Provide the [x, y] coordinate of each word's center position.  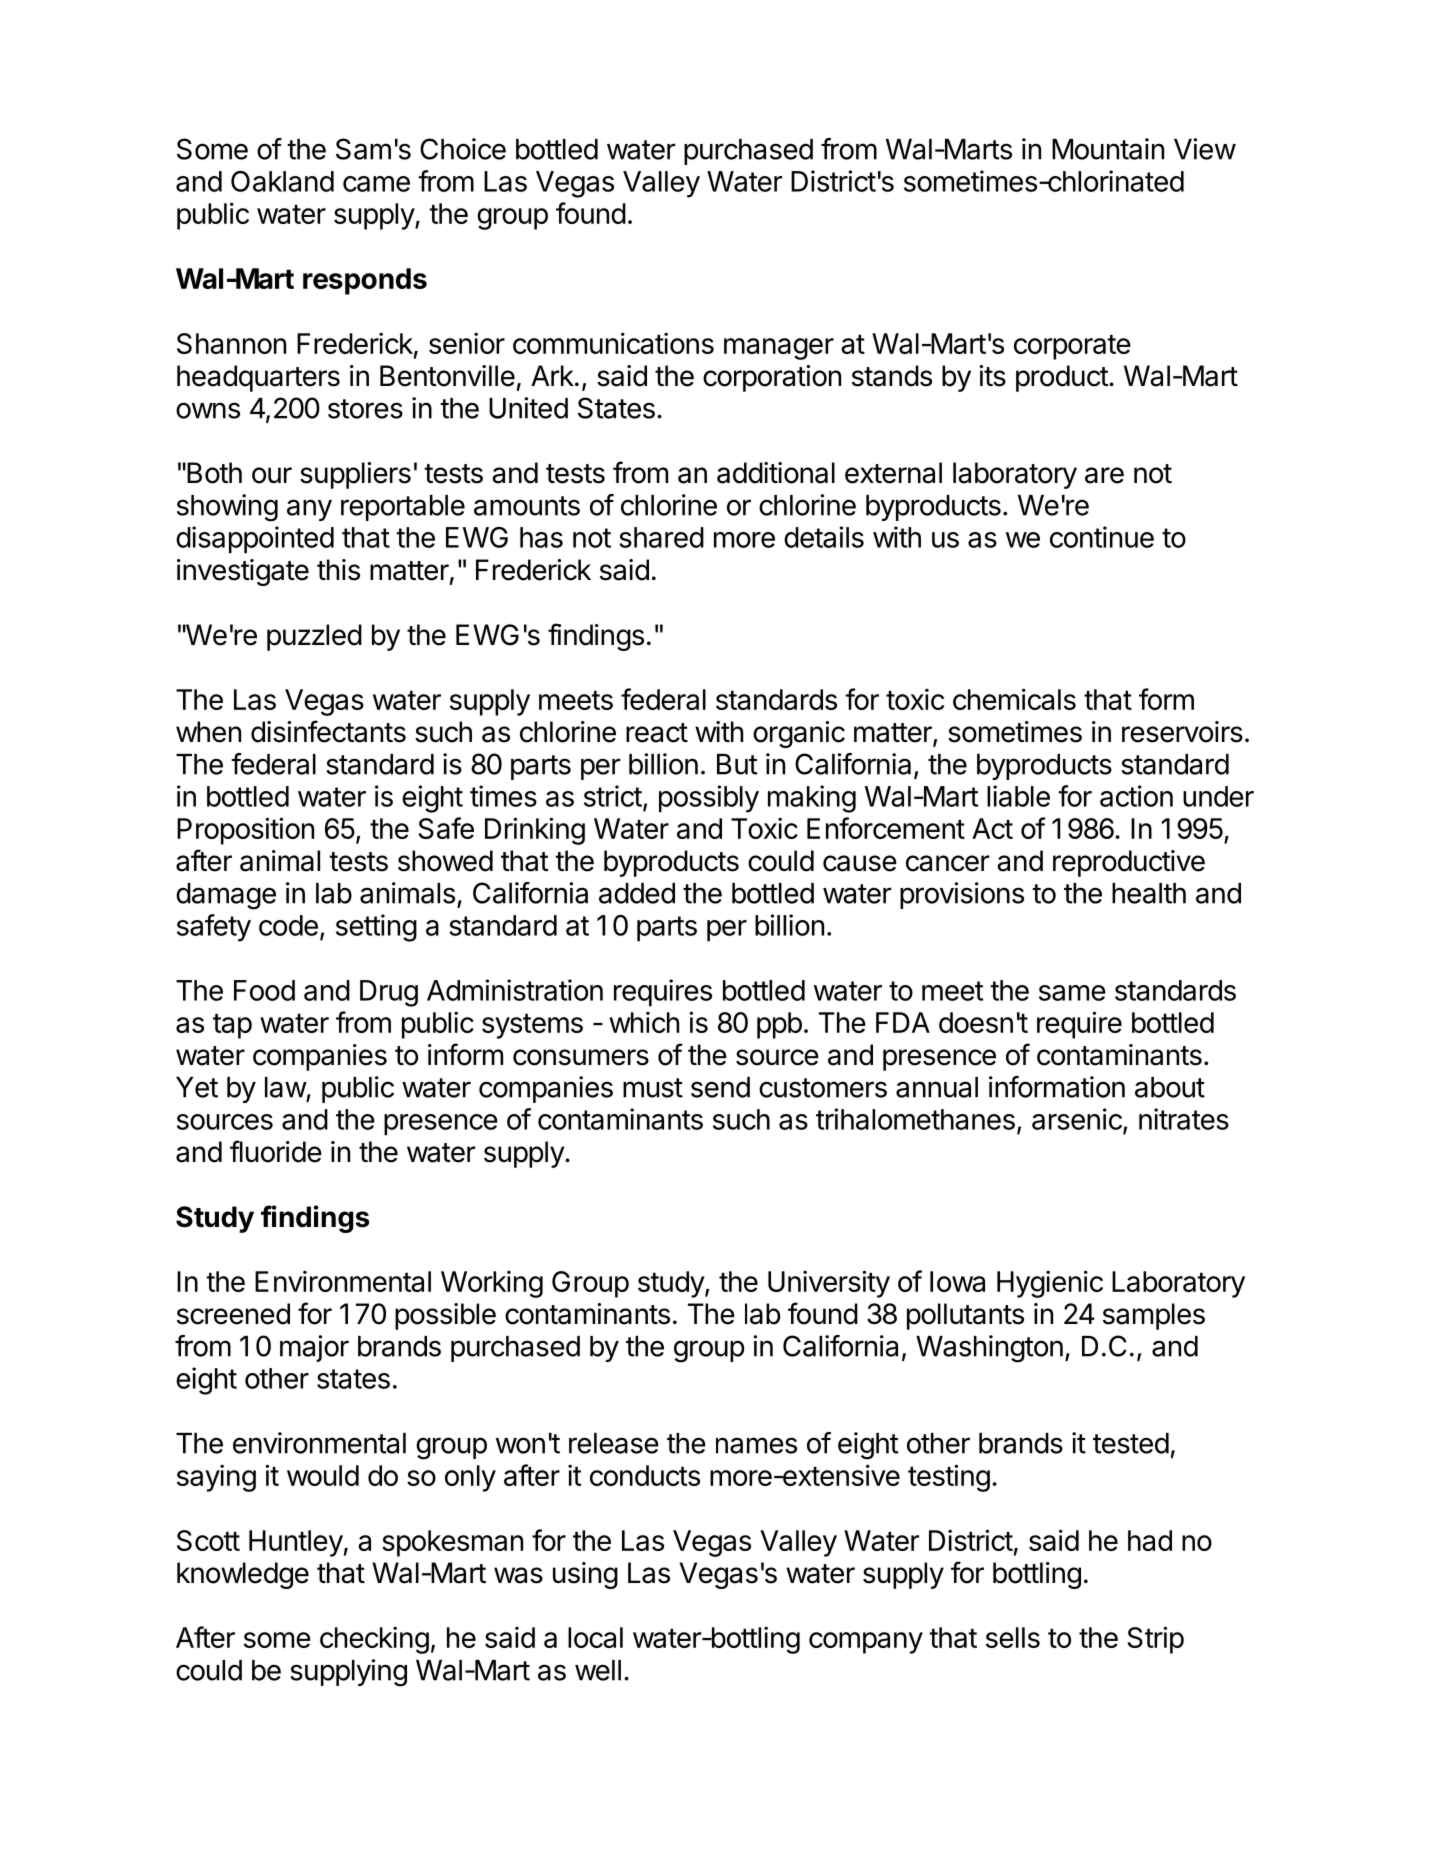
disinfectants [328, 731]
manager [779, 349]
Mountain [1108, 149]
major [314, 1348]
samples [1154, 1316]
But [737, 764]
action [1136, 796]
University [829, 1284]
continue [1102, 537]
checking [374, 1640]
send [720, 1087]
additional [776, 473]
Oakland [282, 181]
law [286, 1087]
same [1072, 993]
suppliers [355, 475]
